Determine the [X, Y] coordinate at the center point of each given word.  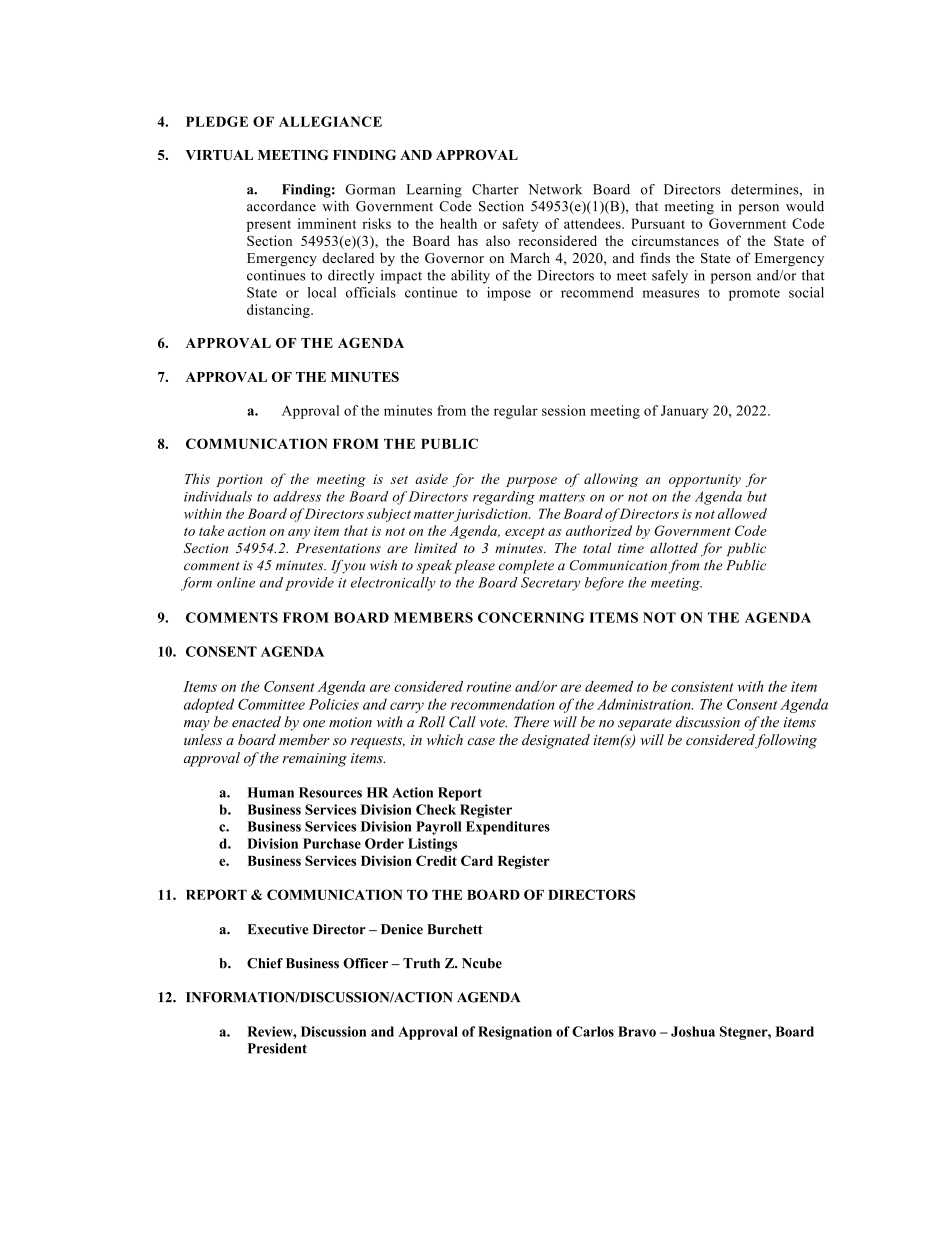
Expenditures [508, 828]
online [236, 582]
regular [516, 412]
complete [526, 567]
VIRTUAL [219, 155]
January [684, 412]
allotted [674, 547]
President [277, 1048]
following [786, 741]
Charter [495, 189]
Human [270, 792]
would [805, 206]
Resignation [515, 1033]
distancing [279, 311]
